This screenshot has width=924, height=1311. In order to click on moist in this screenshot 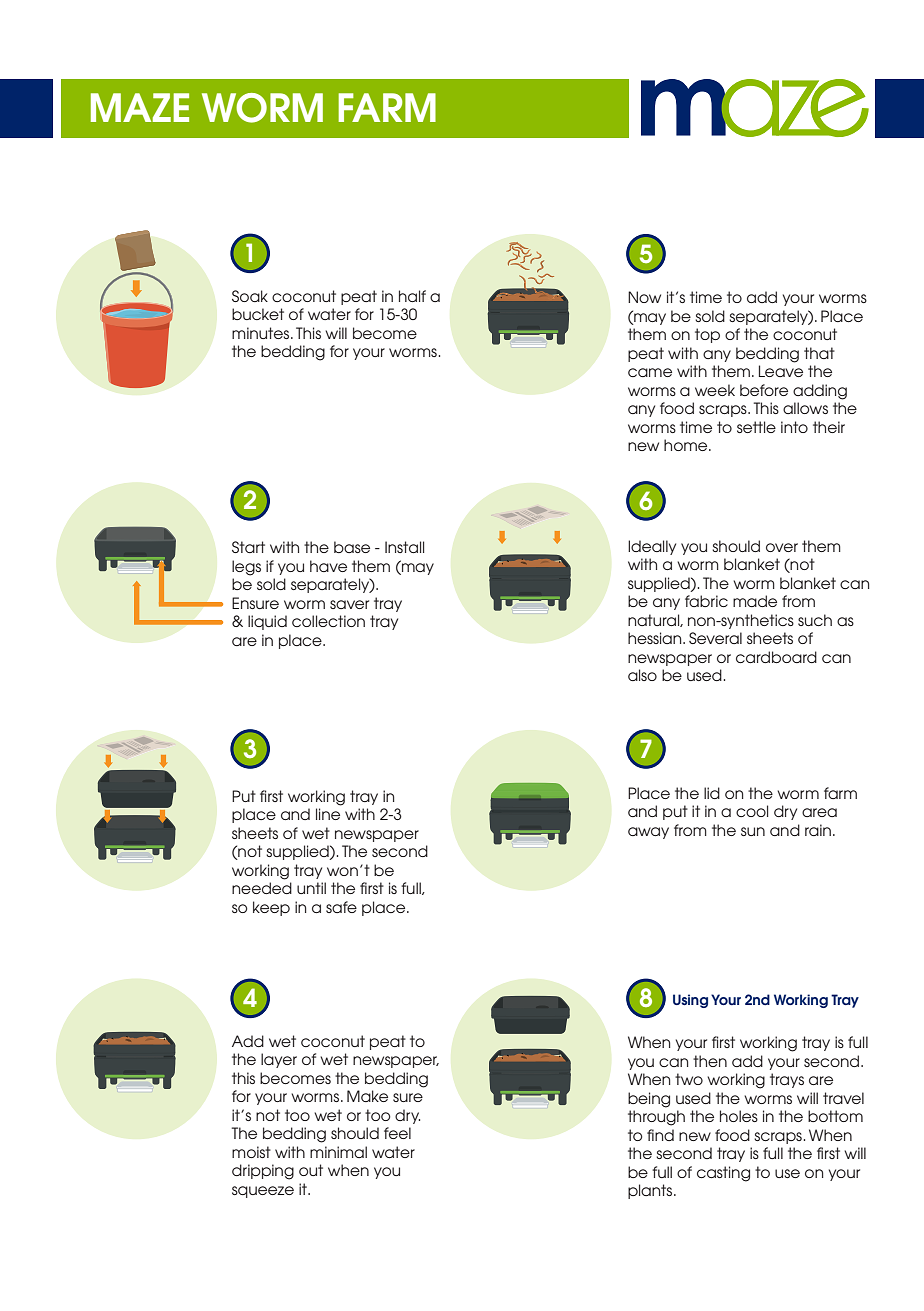, I will do `click(251, 1152)`.
